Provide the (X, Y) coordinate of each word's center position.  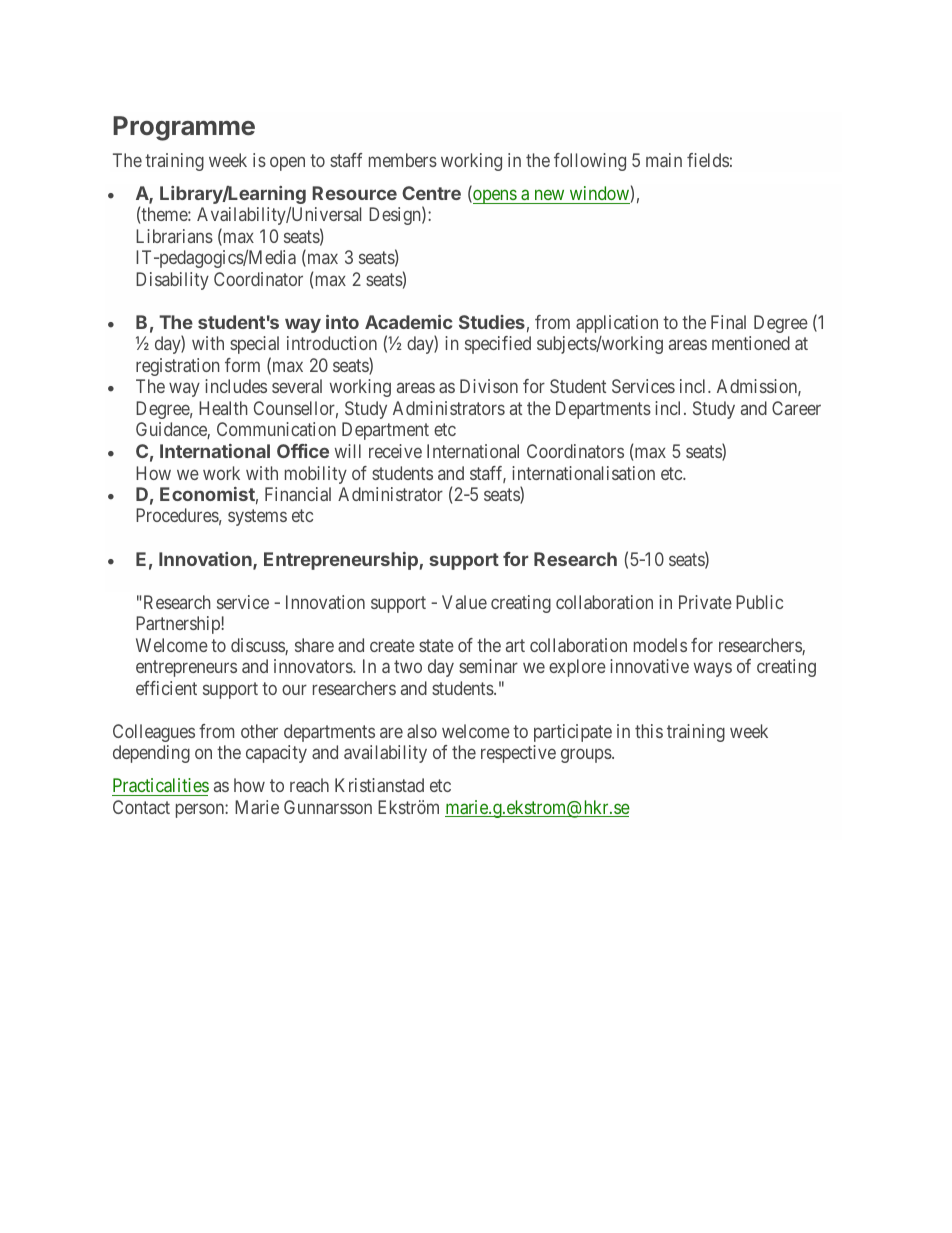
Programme (184, 128)
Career (796, 408)
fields (708, 160)
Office (303, 451)
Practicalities (161, 785)
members (403, 160)
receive (395, 451)
